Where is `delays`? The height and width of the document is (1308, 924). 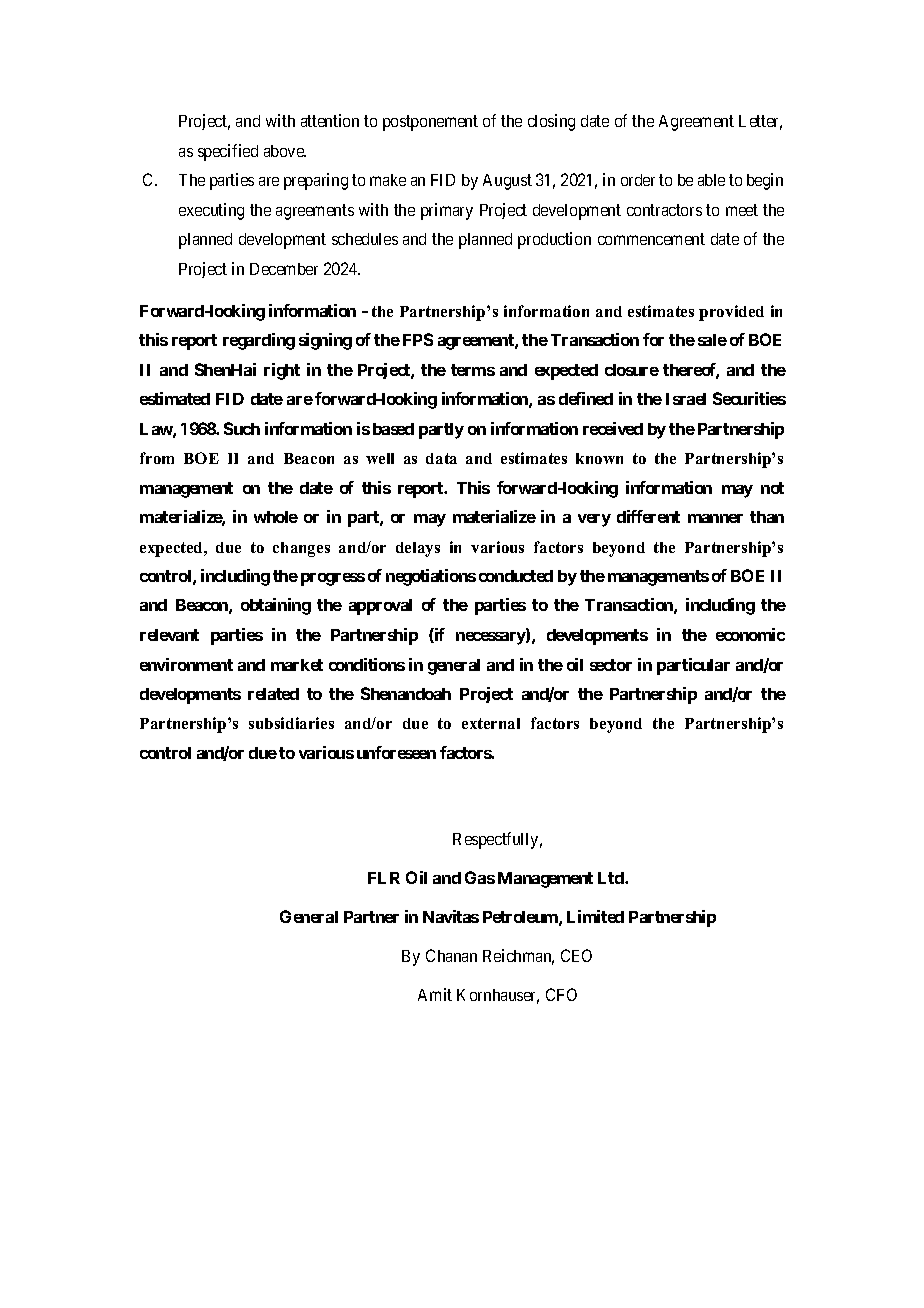
delays is located at coordinates (418, 549).
